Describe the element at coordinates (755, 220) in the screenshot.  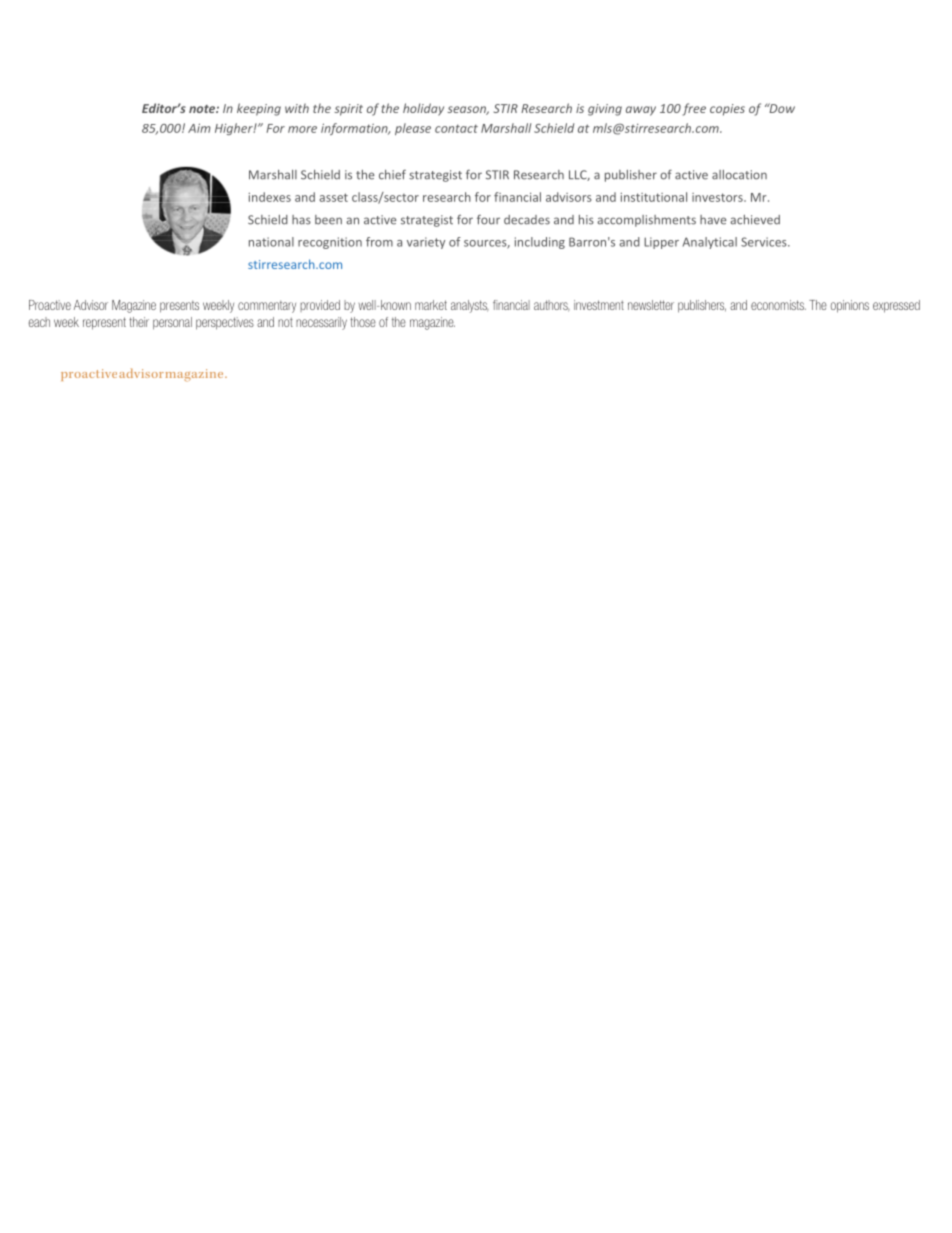
I see `achieved` at that location.
